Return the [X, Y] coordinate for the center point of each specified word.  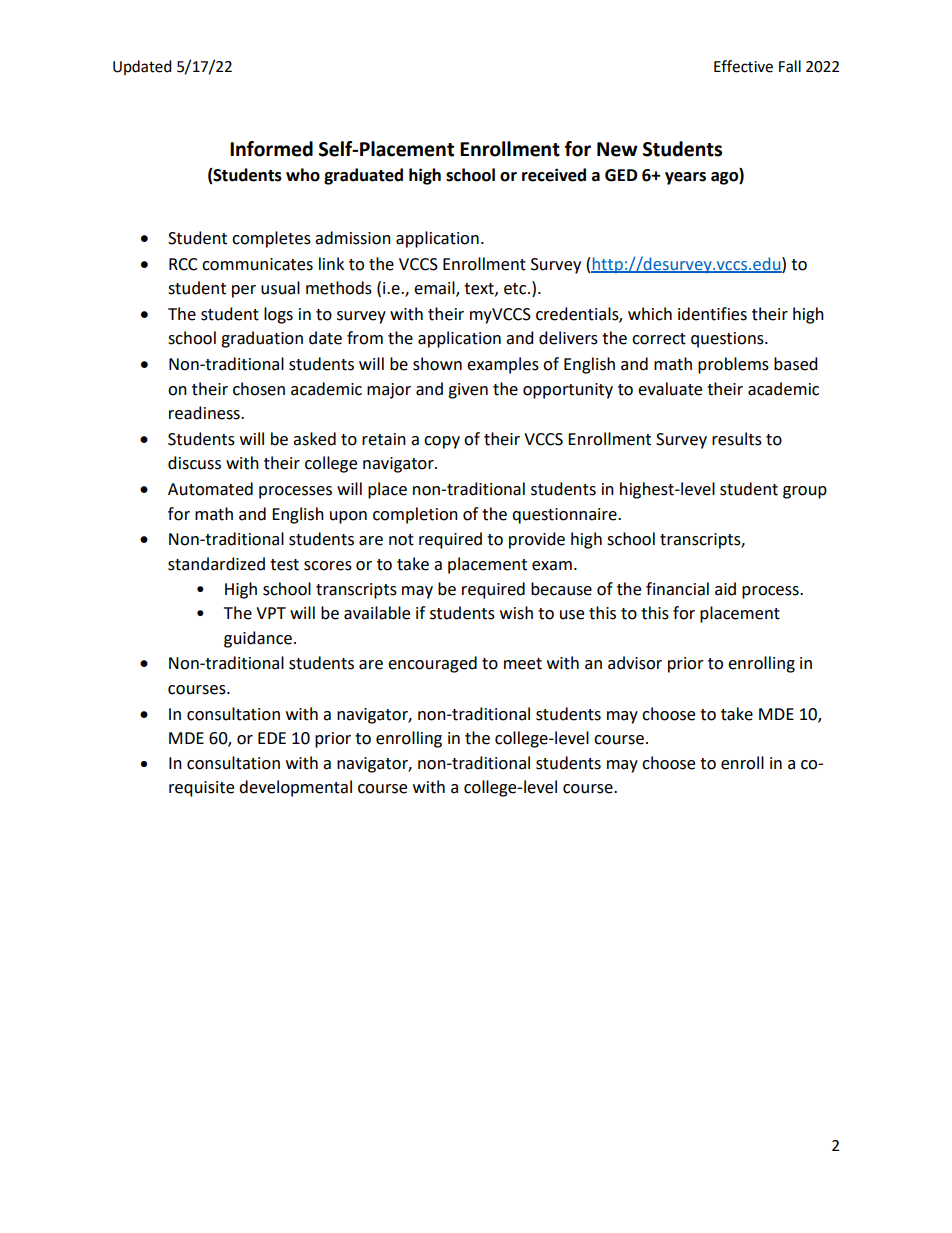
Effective [743, 66]
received [554, 175]
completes [271, 239]
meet [523, 664]
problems [733, 365]
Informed [271, 149]
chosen [259, 389]
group [805, 492]
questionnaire [565, 516]
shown [437, 364]
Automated [210, 489]
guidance [258, 639]
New [617, 149]
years [685, 178]
